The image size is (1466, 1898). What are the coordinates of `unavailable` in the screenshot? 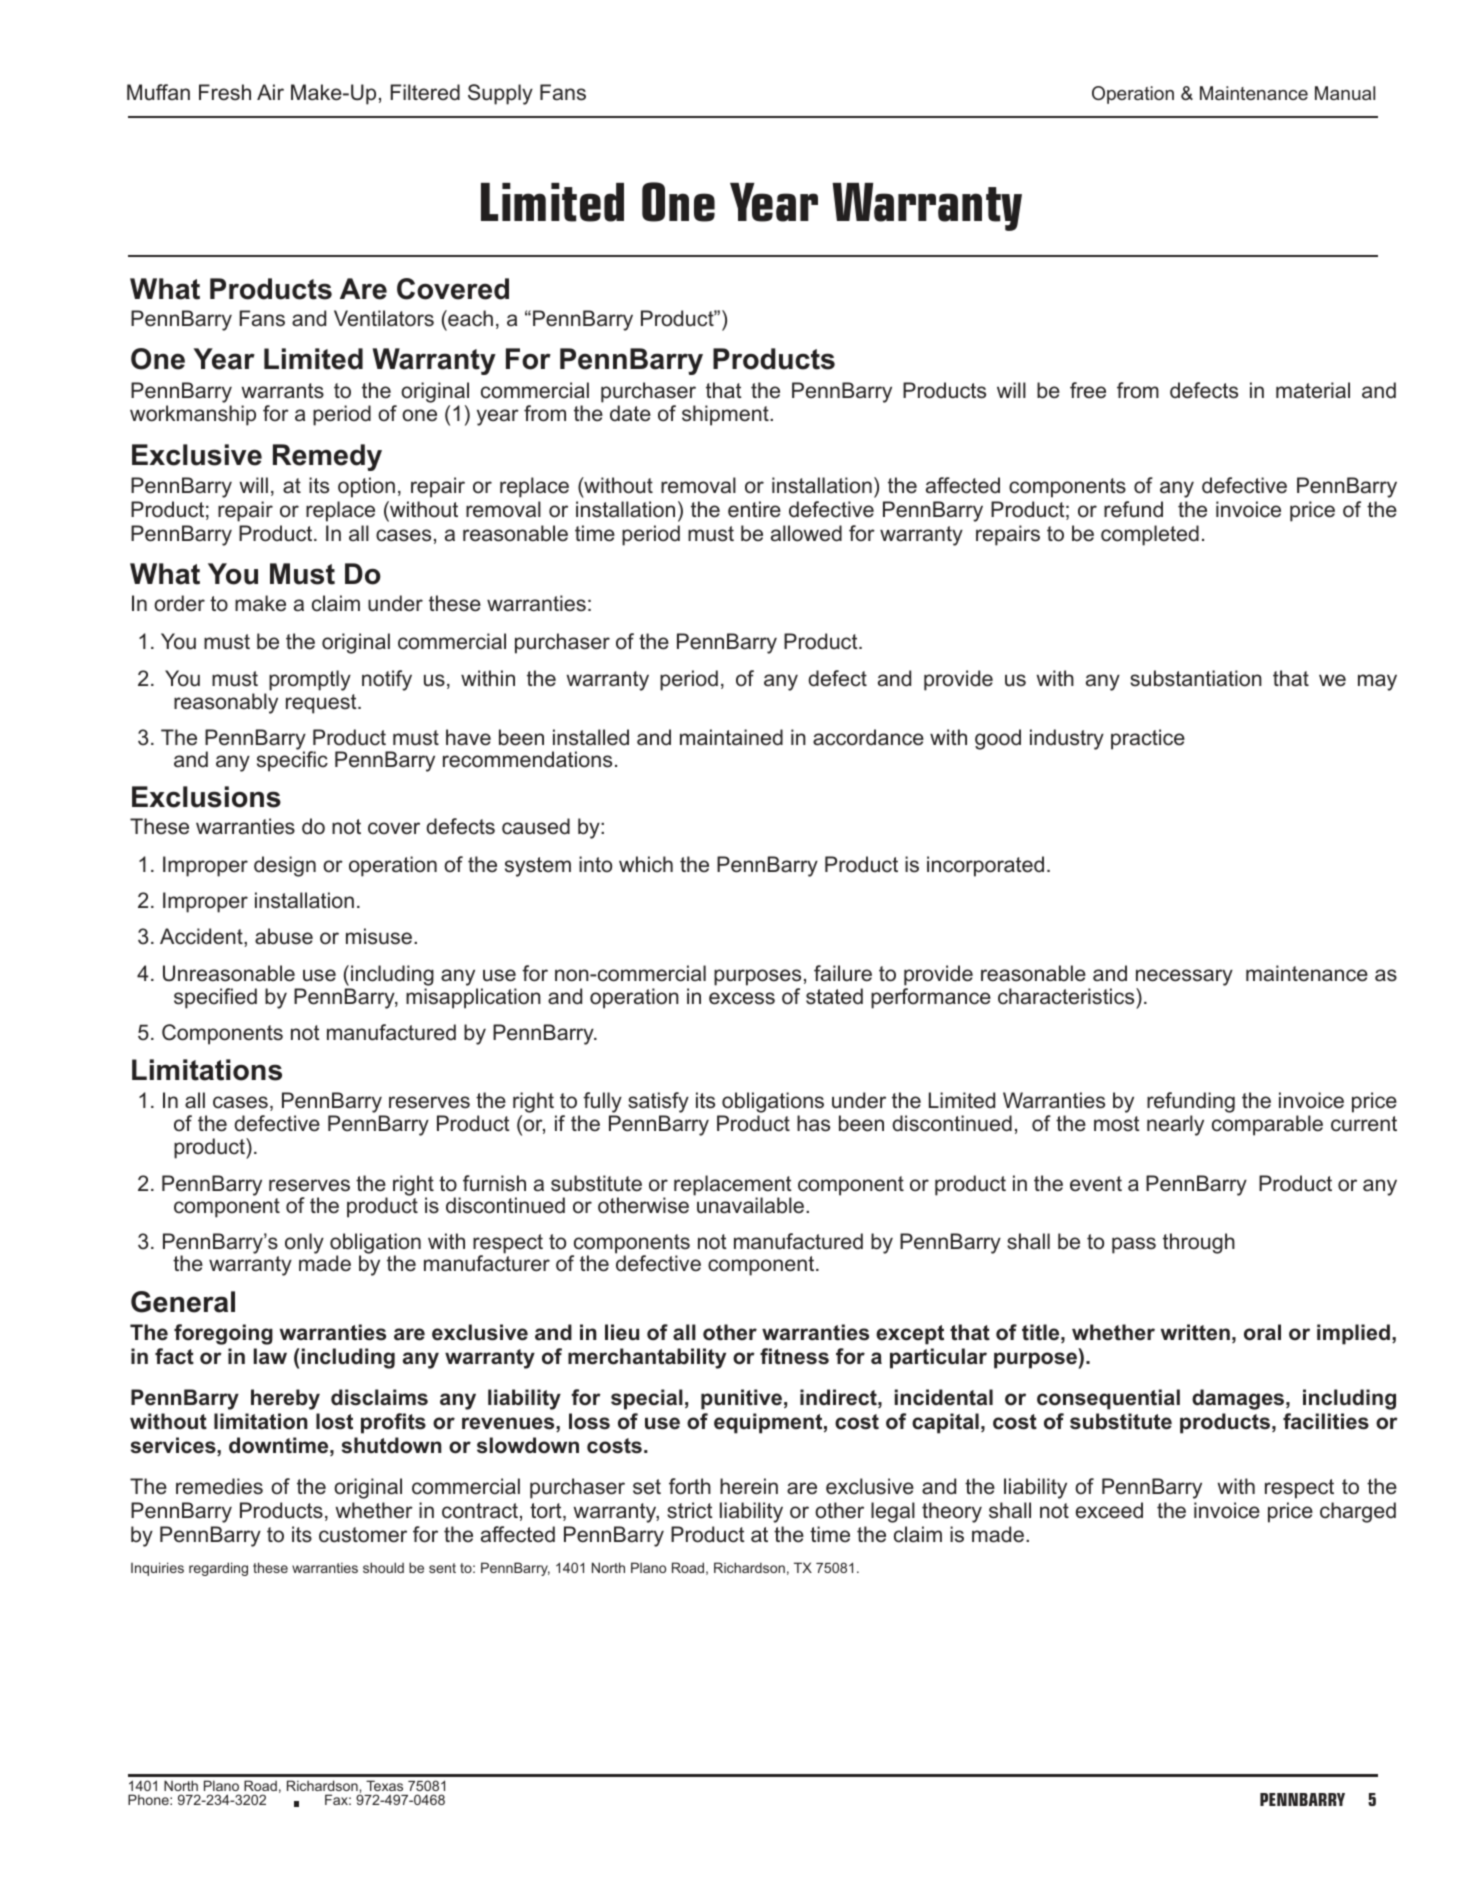 It's located at (750, 1205).
